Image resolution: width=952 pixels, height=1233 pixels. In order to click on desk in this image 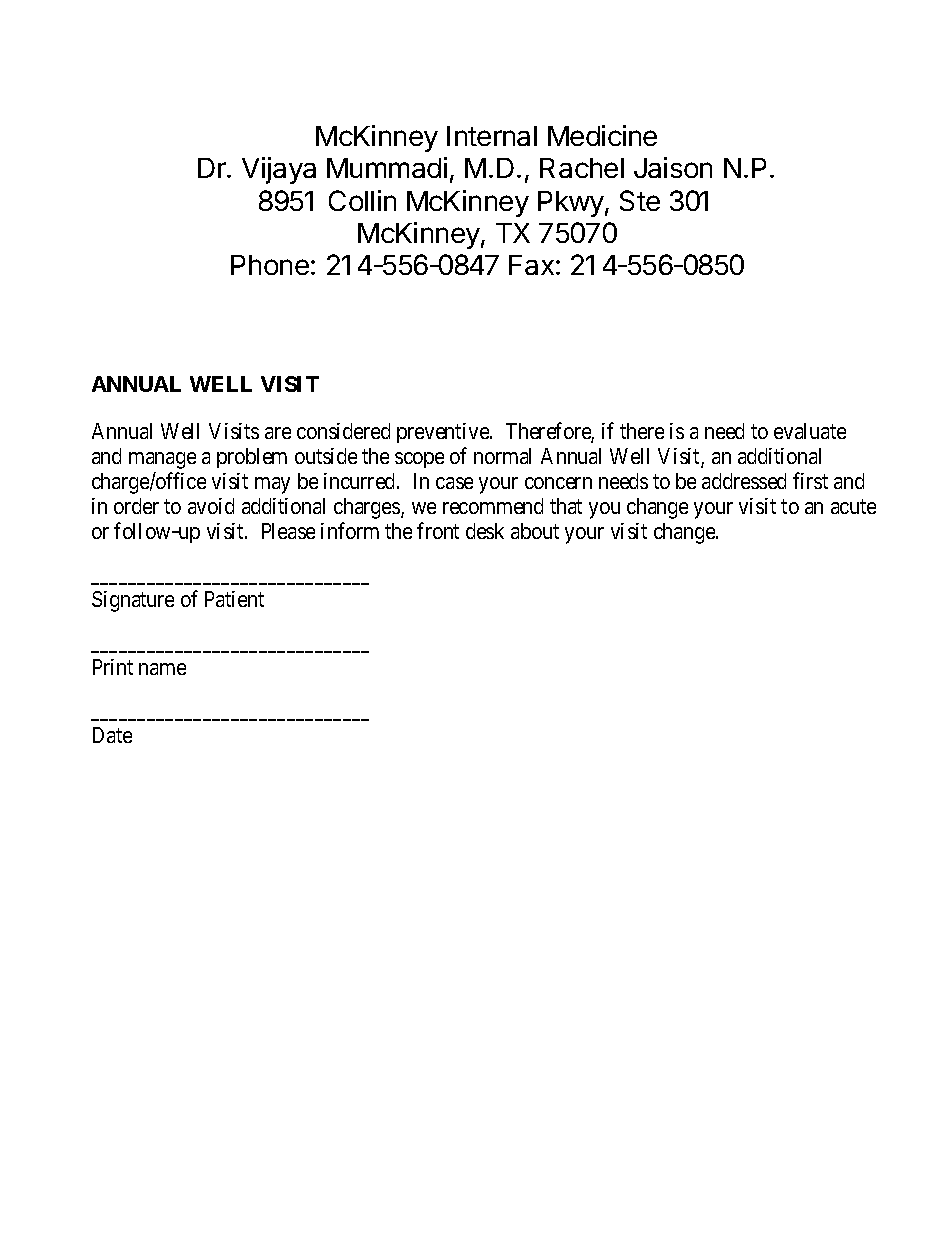, I will do `click(485, 531)`.
